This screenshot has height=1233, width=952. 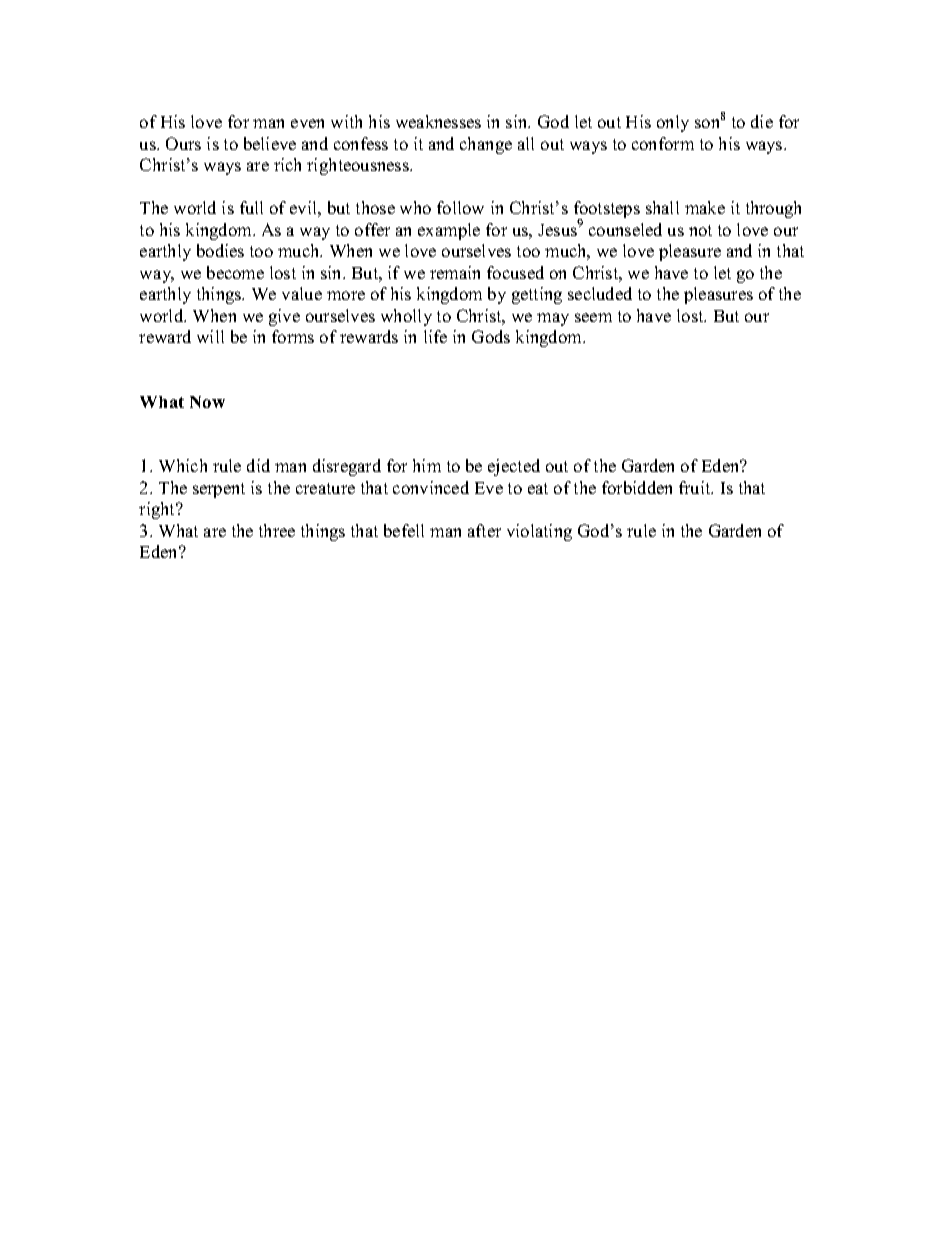 I want to click on seem, so click(x=593, y=317).
